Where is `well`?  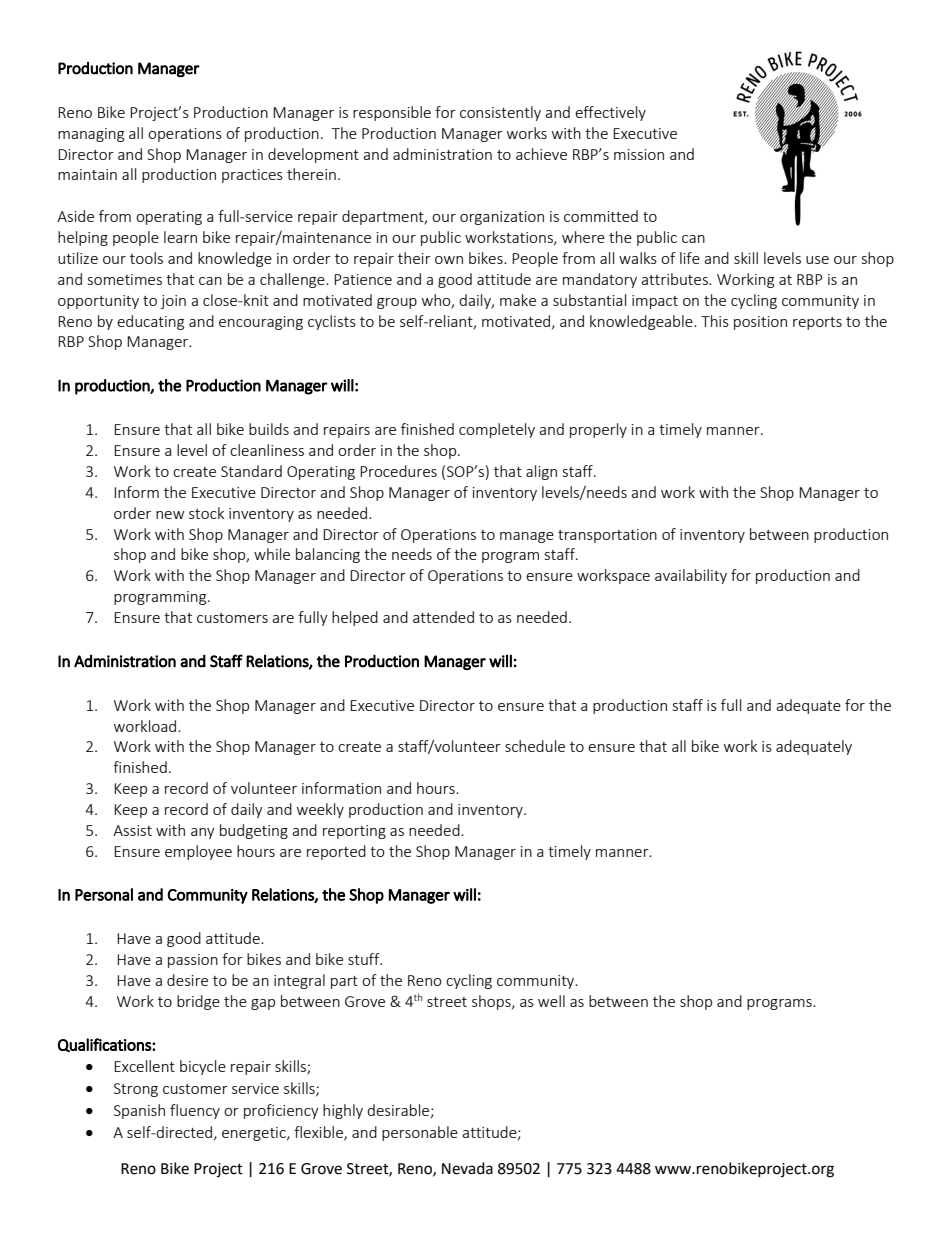
well is located at coordinates (551, 1001).
